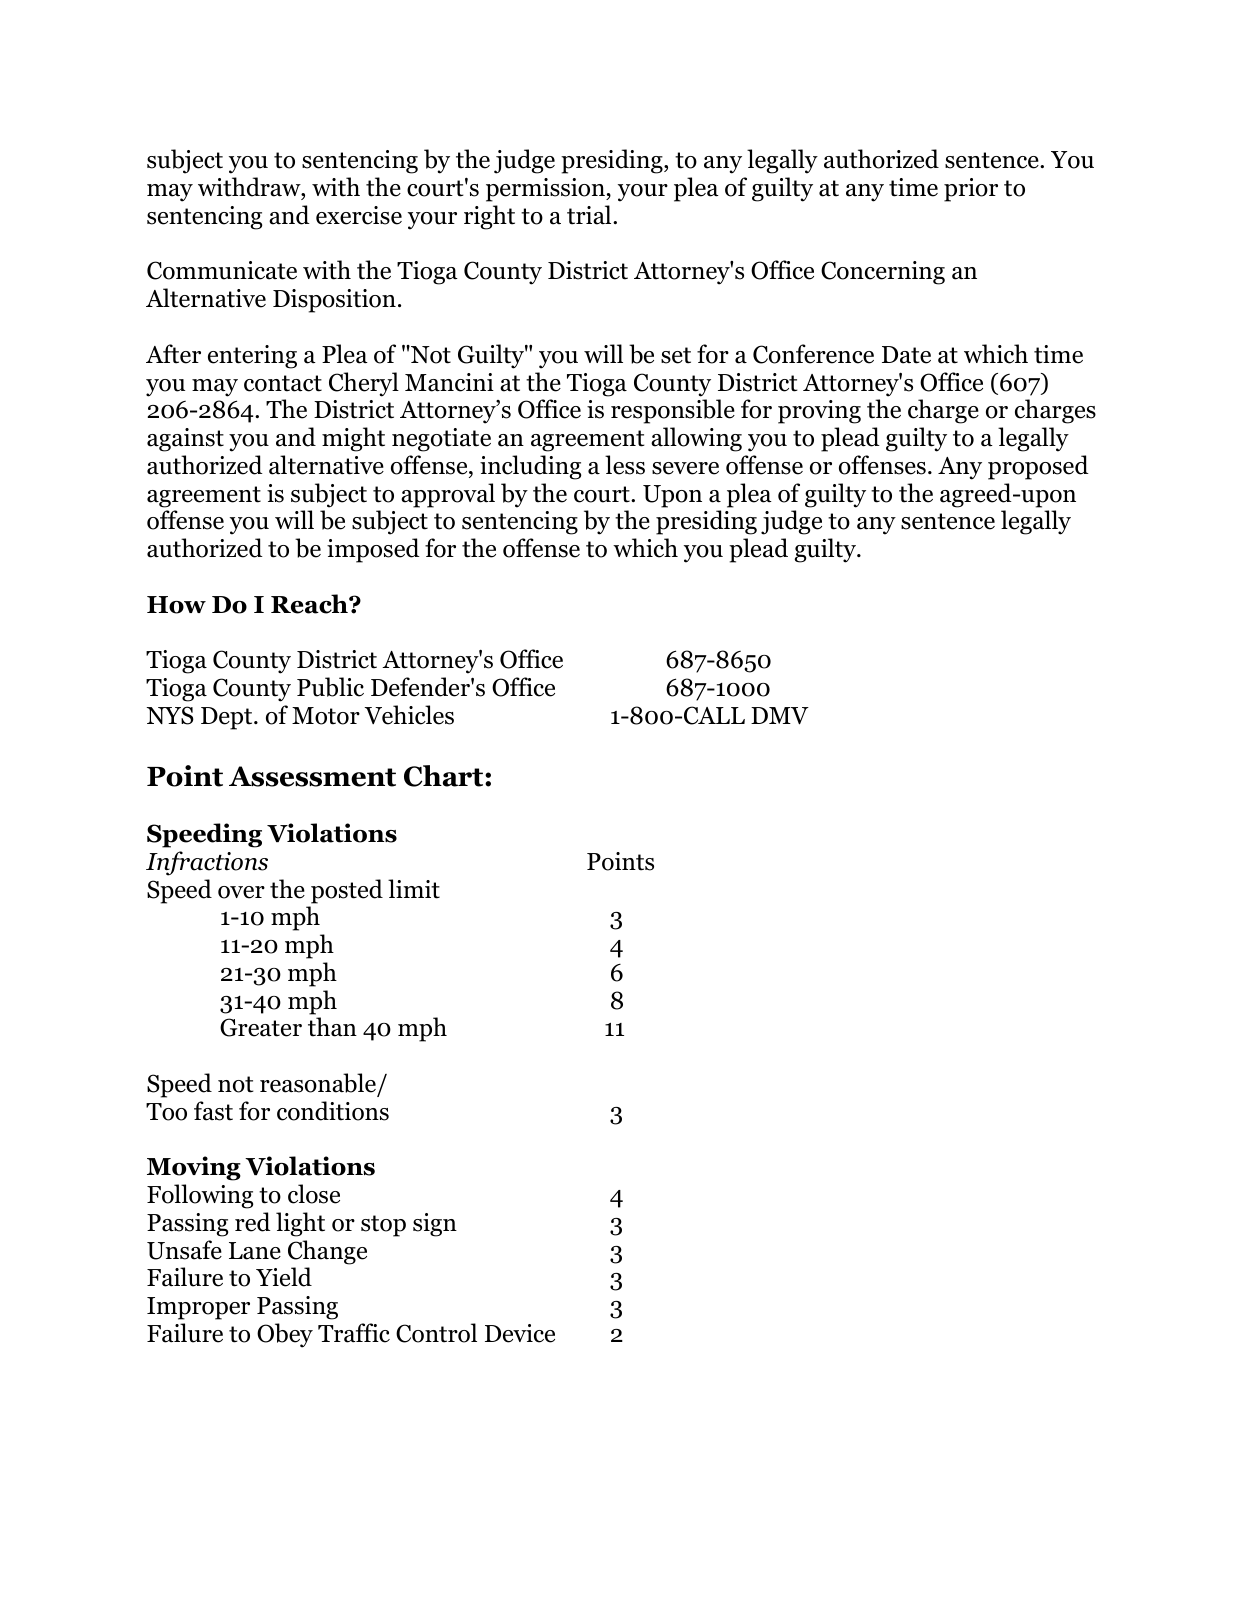 Image resolution: width=1246 pixels, height=1613 pixels. Describe the element at coordinates (971, 190) in the screenshot. I see `prior` at that location.
